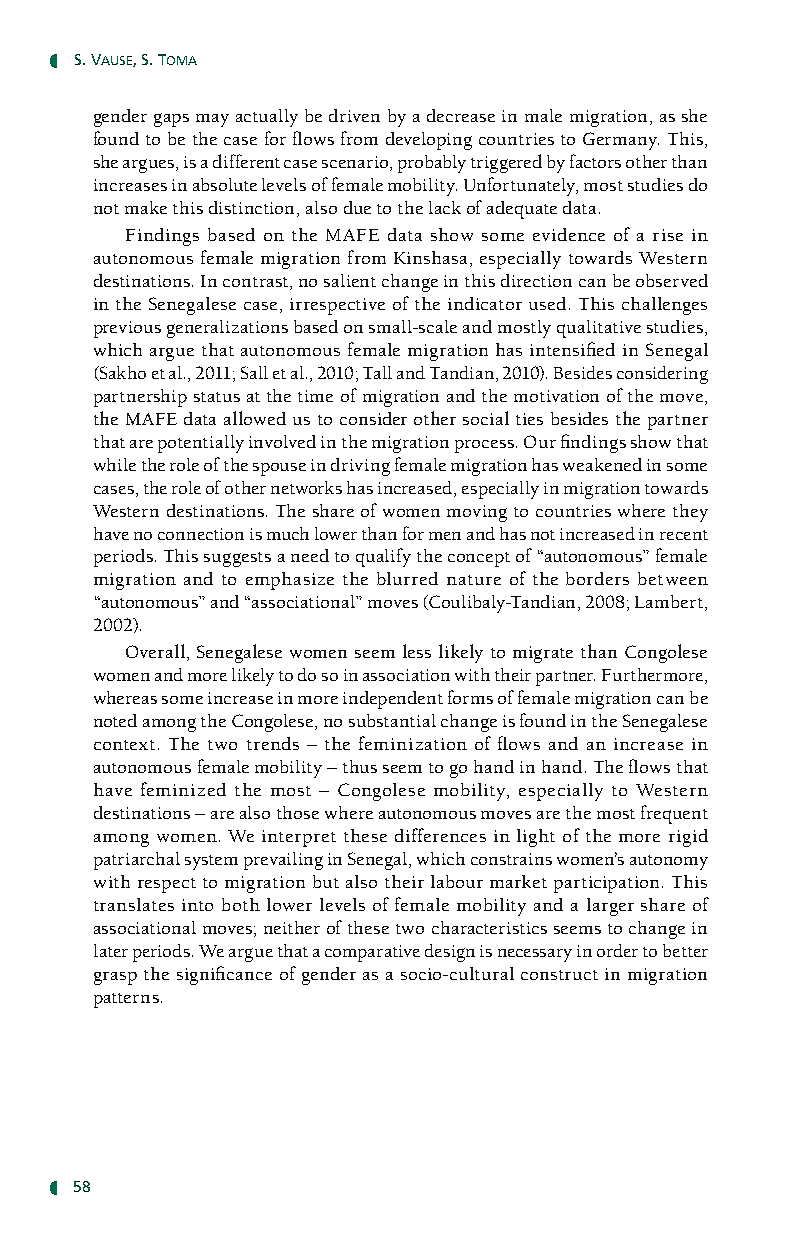  What do you see at coordinates (599, 329) in the screenshot?
I see `qualitative` at bounding box center [599, 329].
